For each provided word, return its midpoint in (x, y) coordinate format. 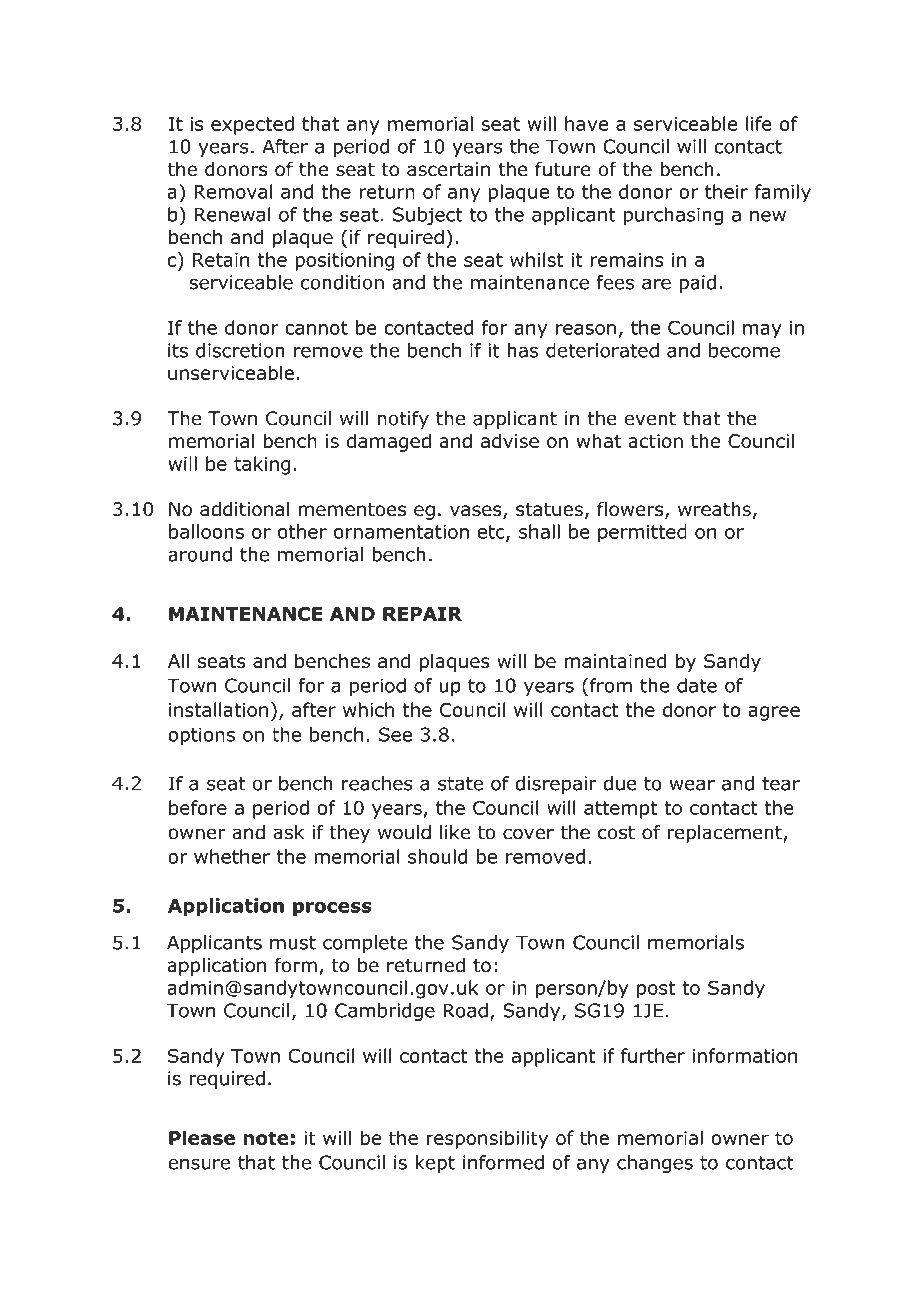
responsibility (487, 1139)
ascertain (448, 169)
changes (655, 1164)
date (697, 685)
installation (218, 709)
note (266, 1138)
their (726, 191)
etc (492, 533)
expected (252, 125)
